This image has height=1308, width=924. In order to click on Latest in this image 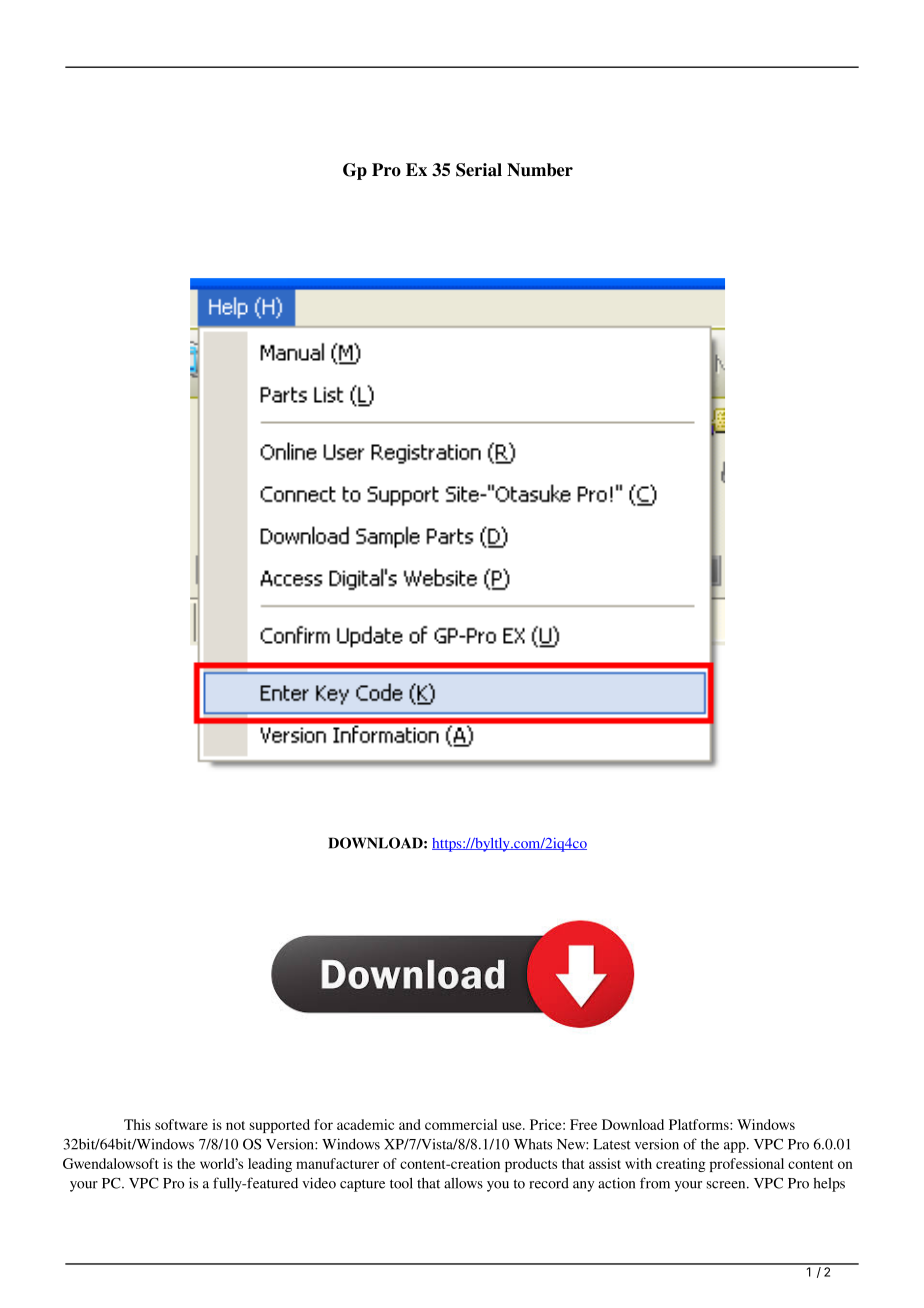, I will do `click(612, 1144)`.
